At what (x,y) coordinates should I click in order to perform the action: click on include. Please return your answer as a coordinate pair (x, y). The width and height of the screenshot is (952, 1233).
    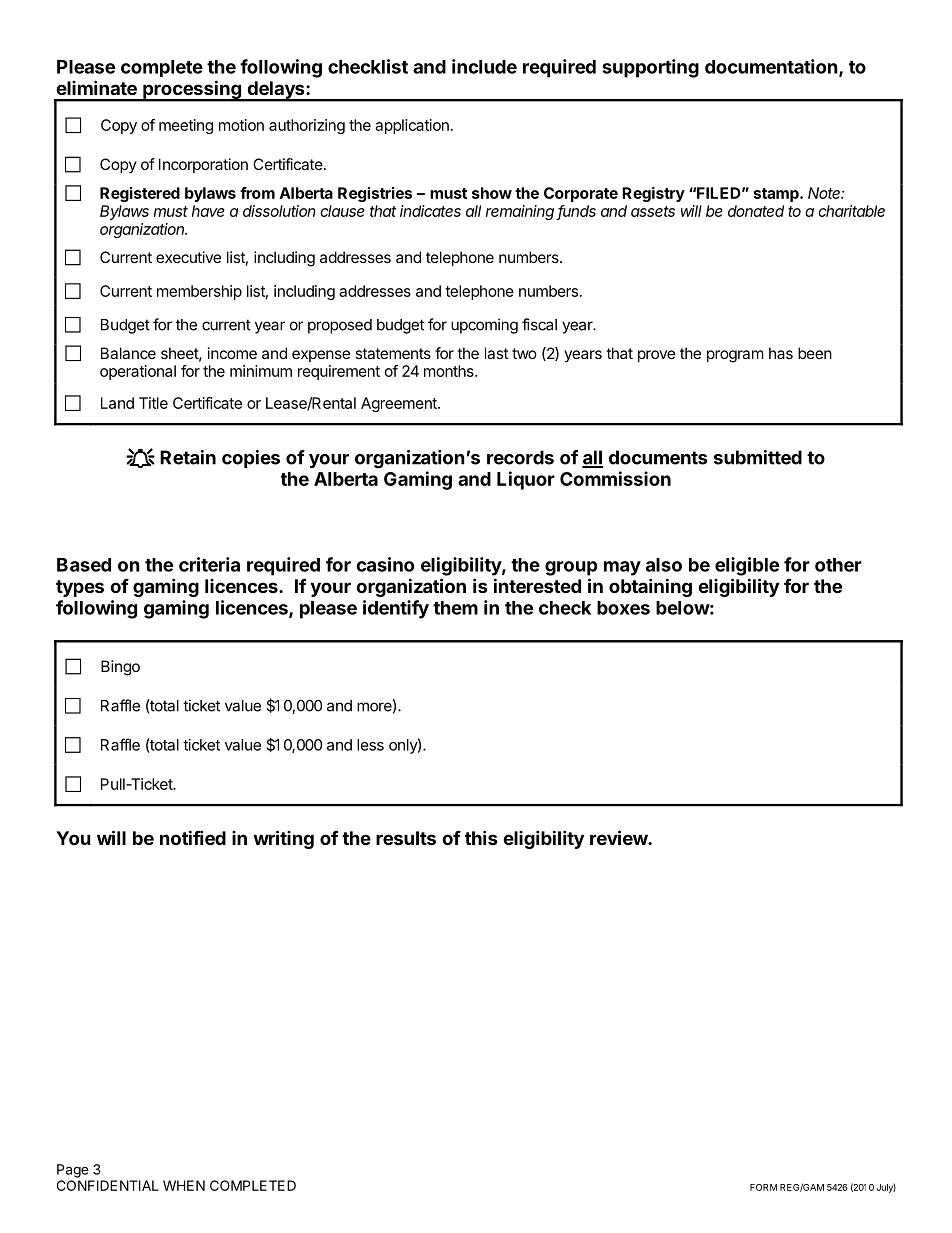
    Looking at the image, I should click on (484, 66).
